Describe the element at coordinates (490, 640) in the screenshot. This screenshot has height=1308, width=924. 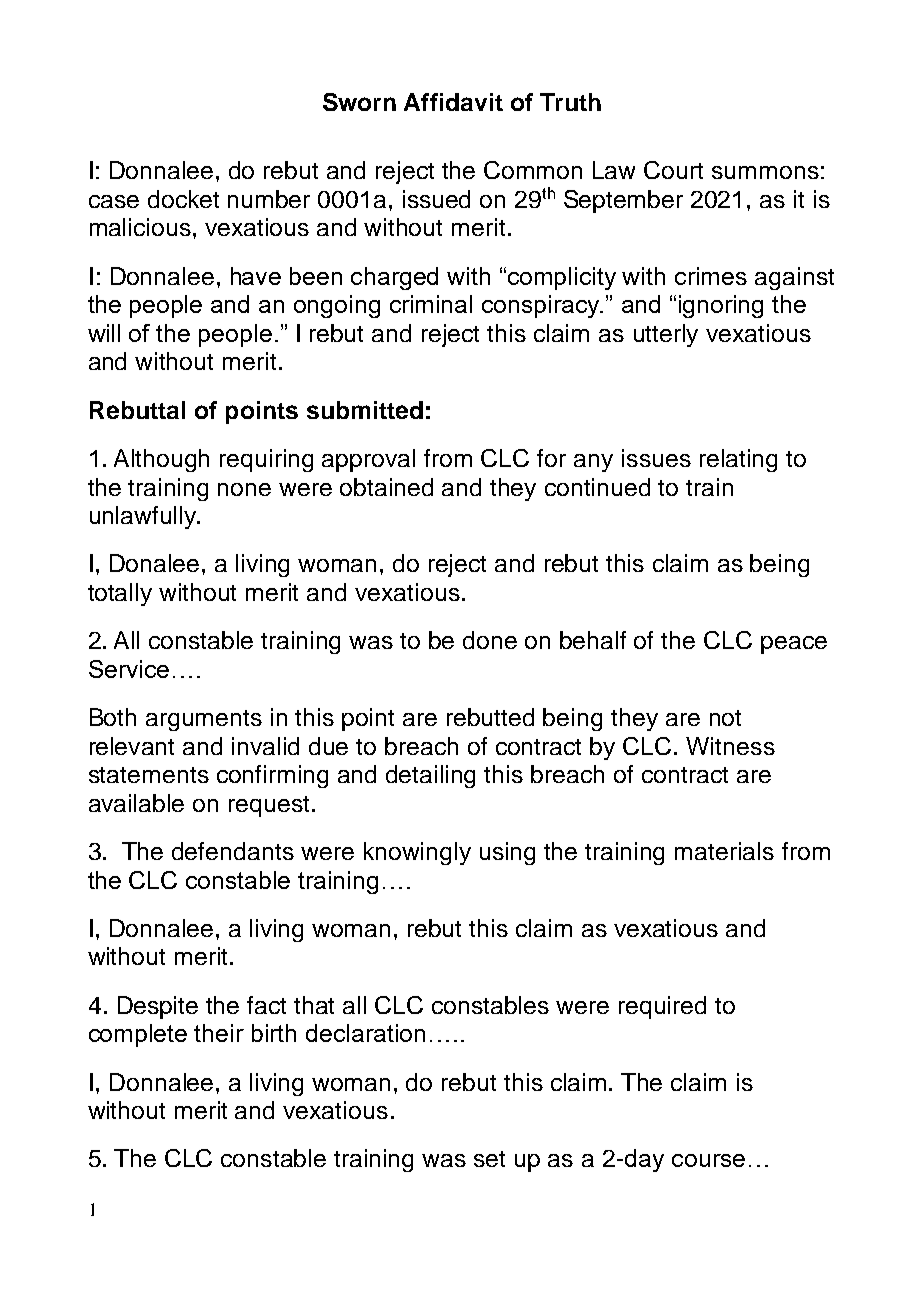
I see `done` at that location.
